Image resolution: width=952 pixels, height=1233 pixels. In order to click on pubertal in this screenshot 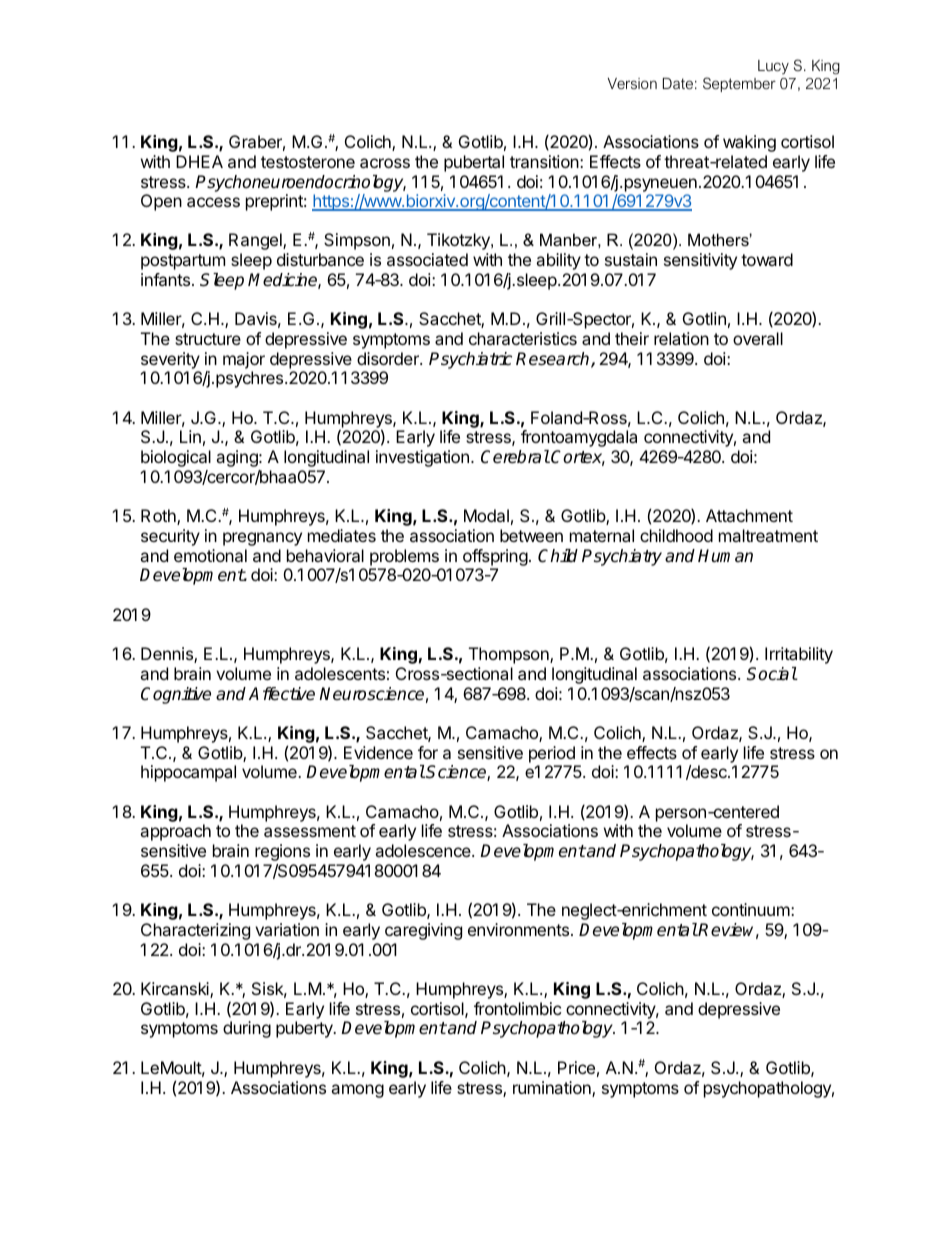, I will do `click(474, 163)`.
